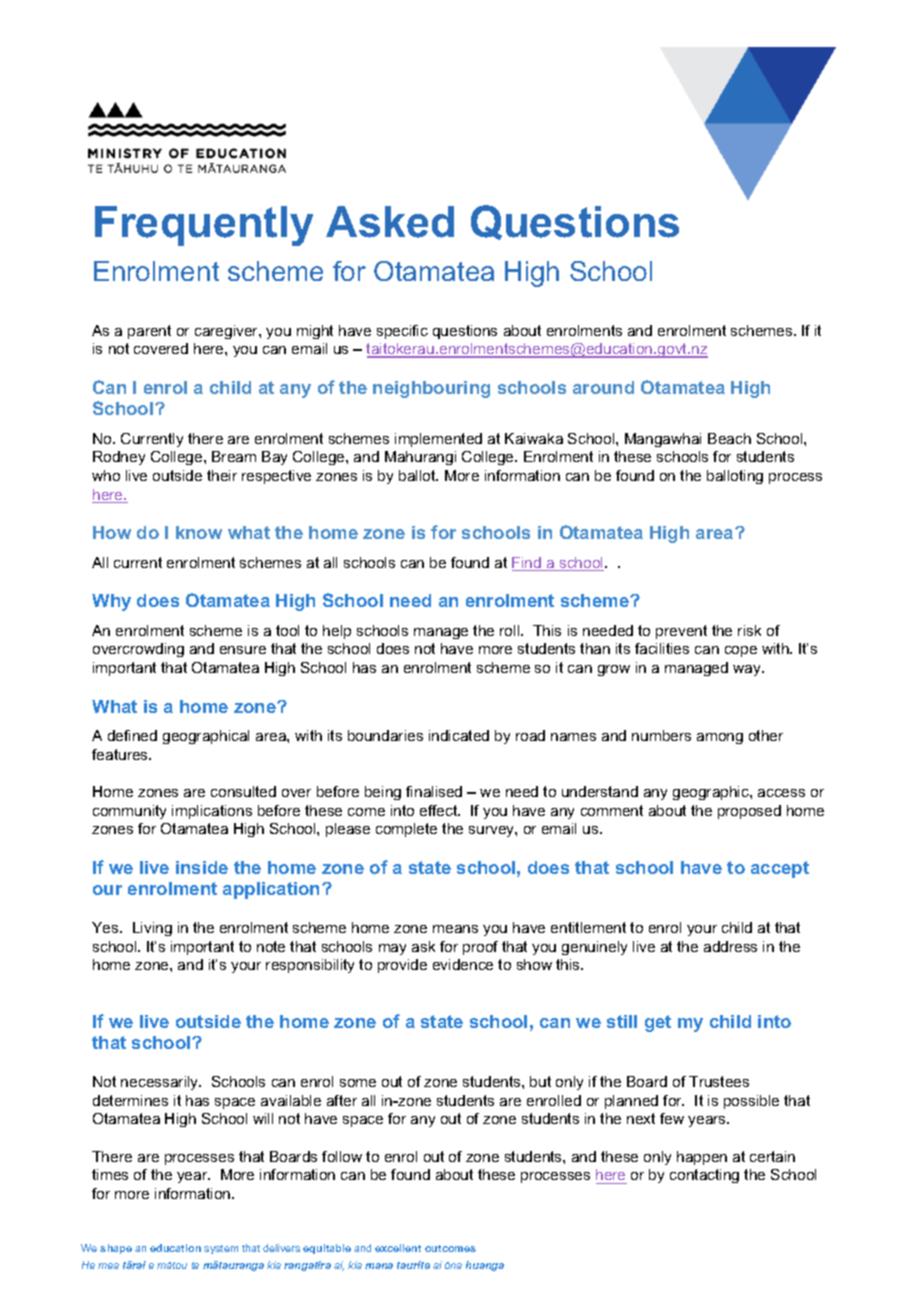 Image resolution: width=924 pixels, height=1308 pixels. I want to click on Frequently, so click(204, 226).
